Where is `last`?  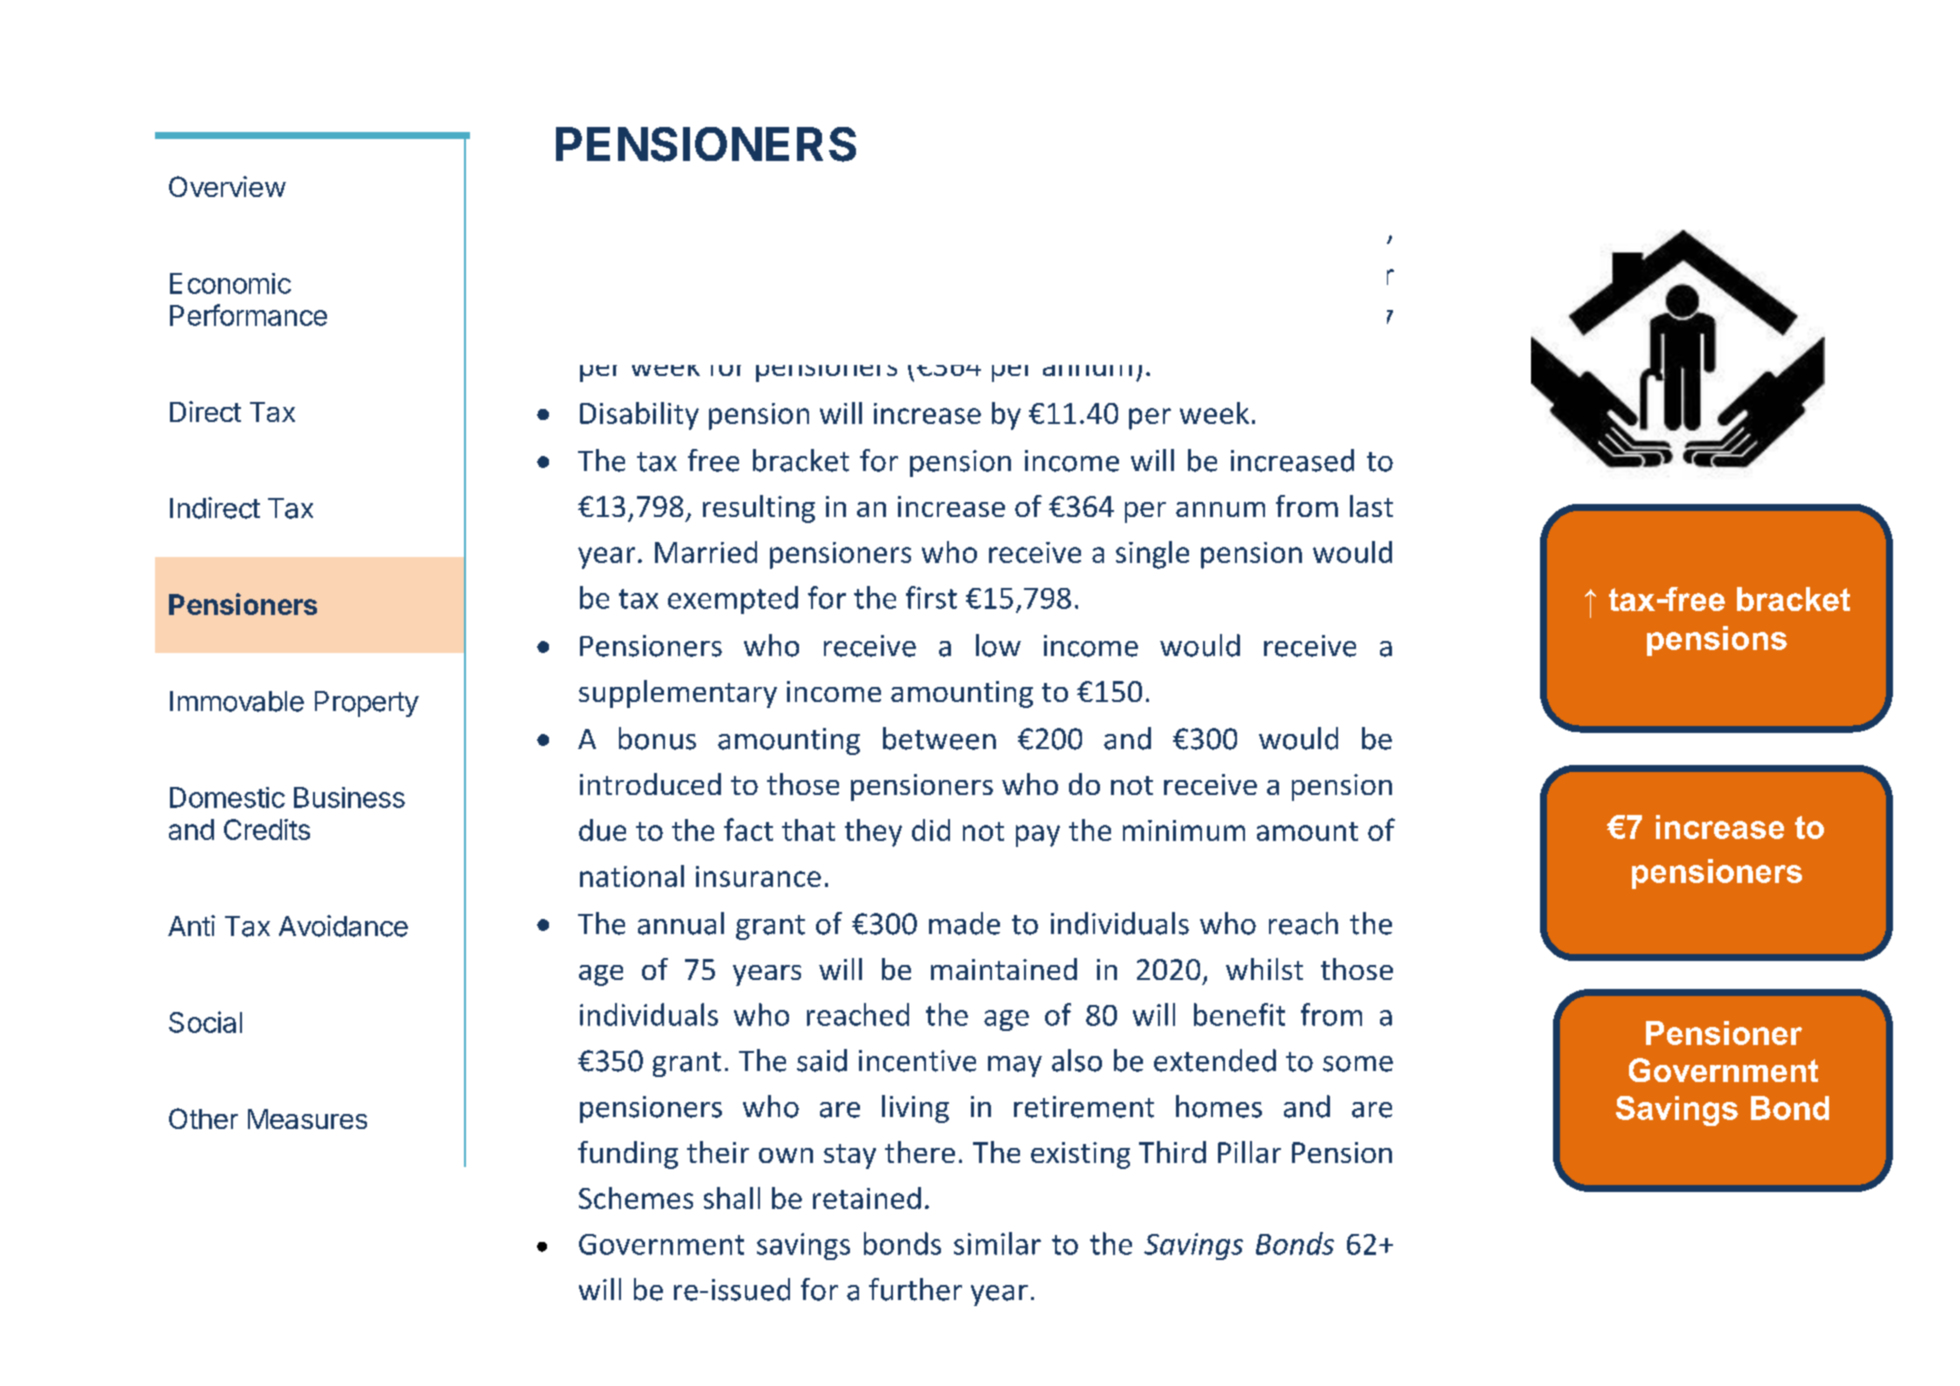 last is located at coordinates (1371, 506).
